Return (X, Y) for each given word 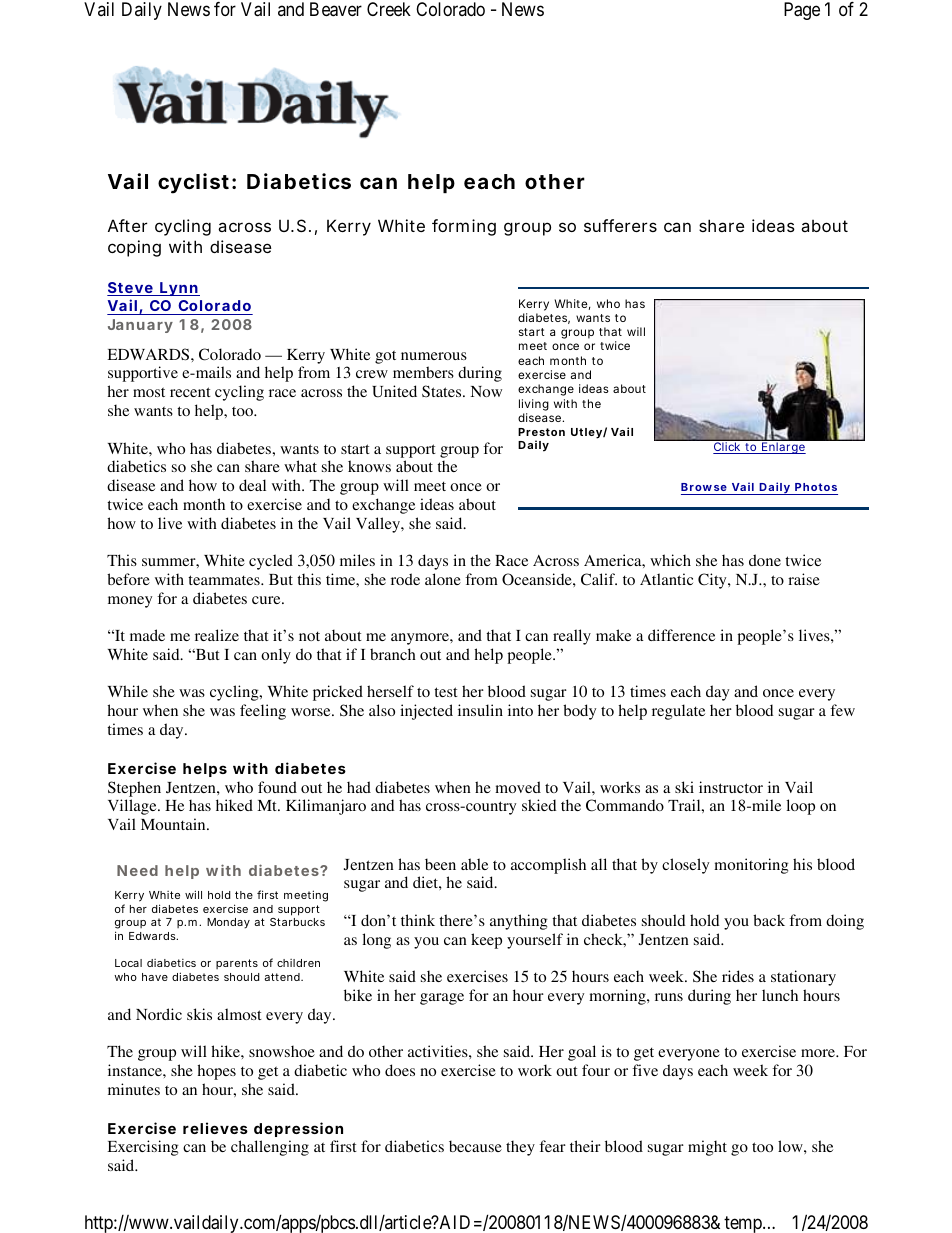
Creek (389, 9)
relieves (215, 1128)
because (475, 1146)
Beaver (336, 9)
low (791, 1146)
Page (802, 11)
